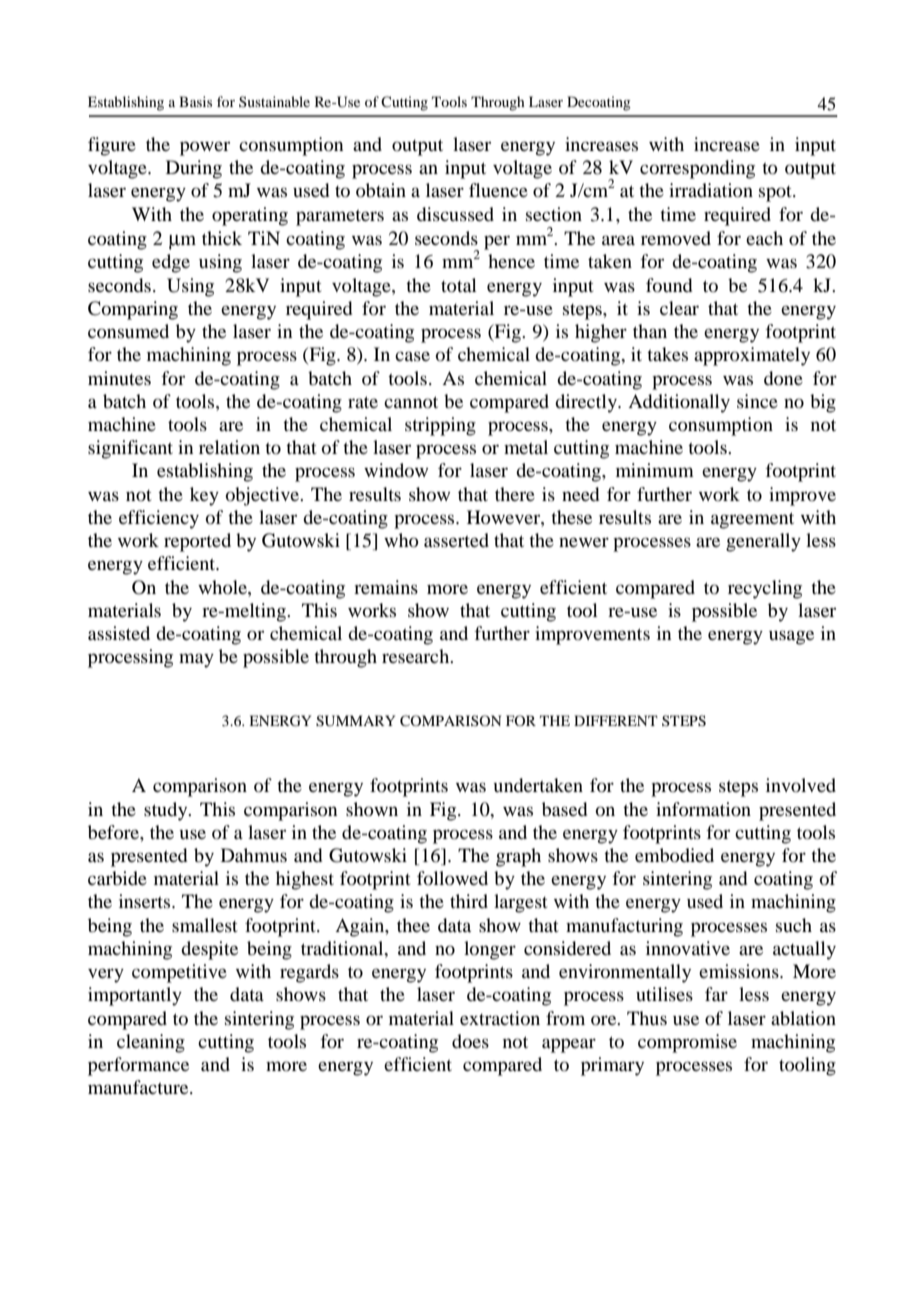 This image has width=924, height=1308. I want to click on graph, so click(518, 857).
